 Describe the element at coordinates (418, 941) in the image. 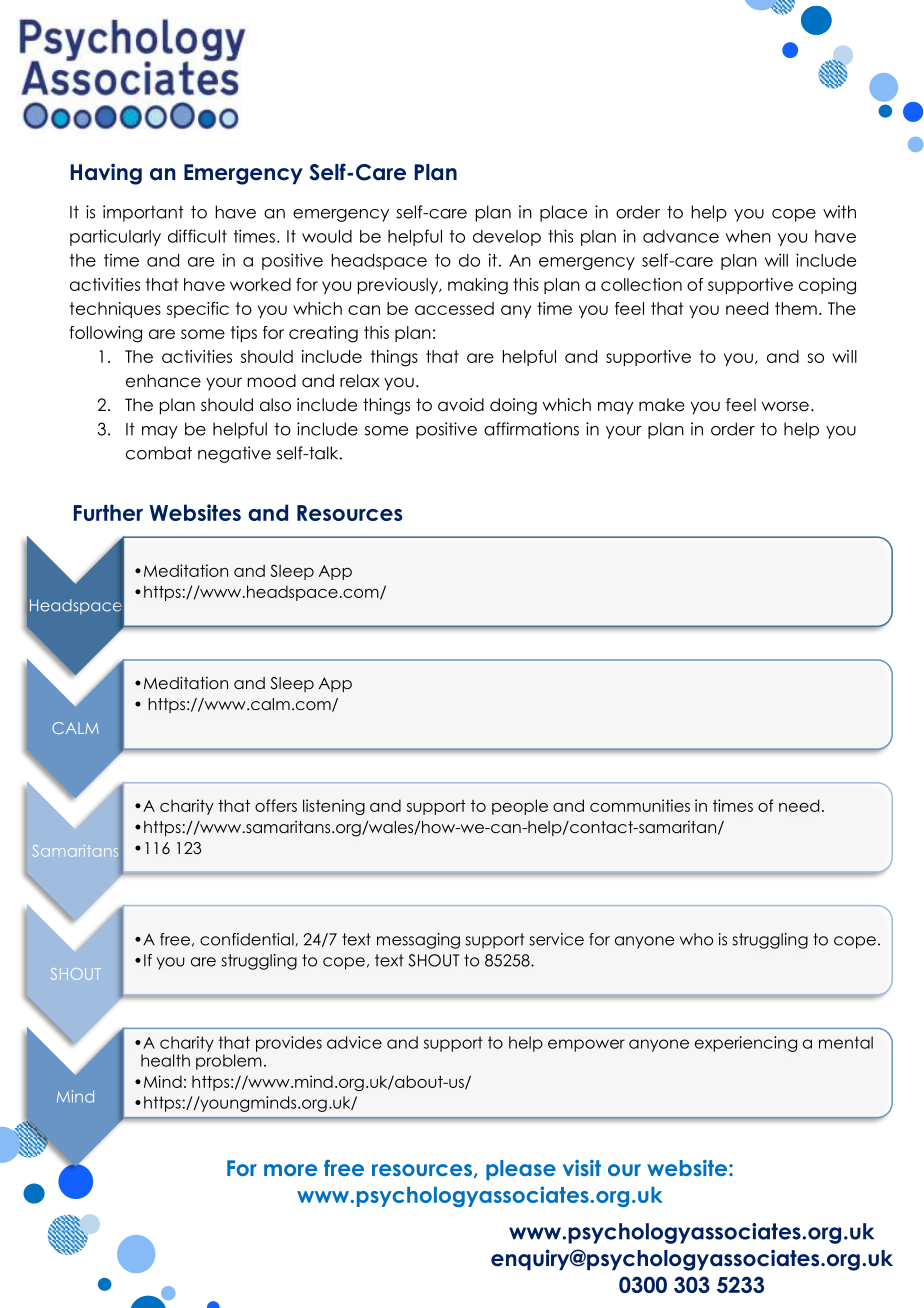

I see `messaging` at that location.
